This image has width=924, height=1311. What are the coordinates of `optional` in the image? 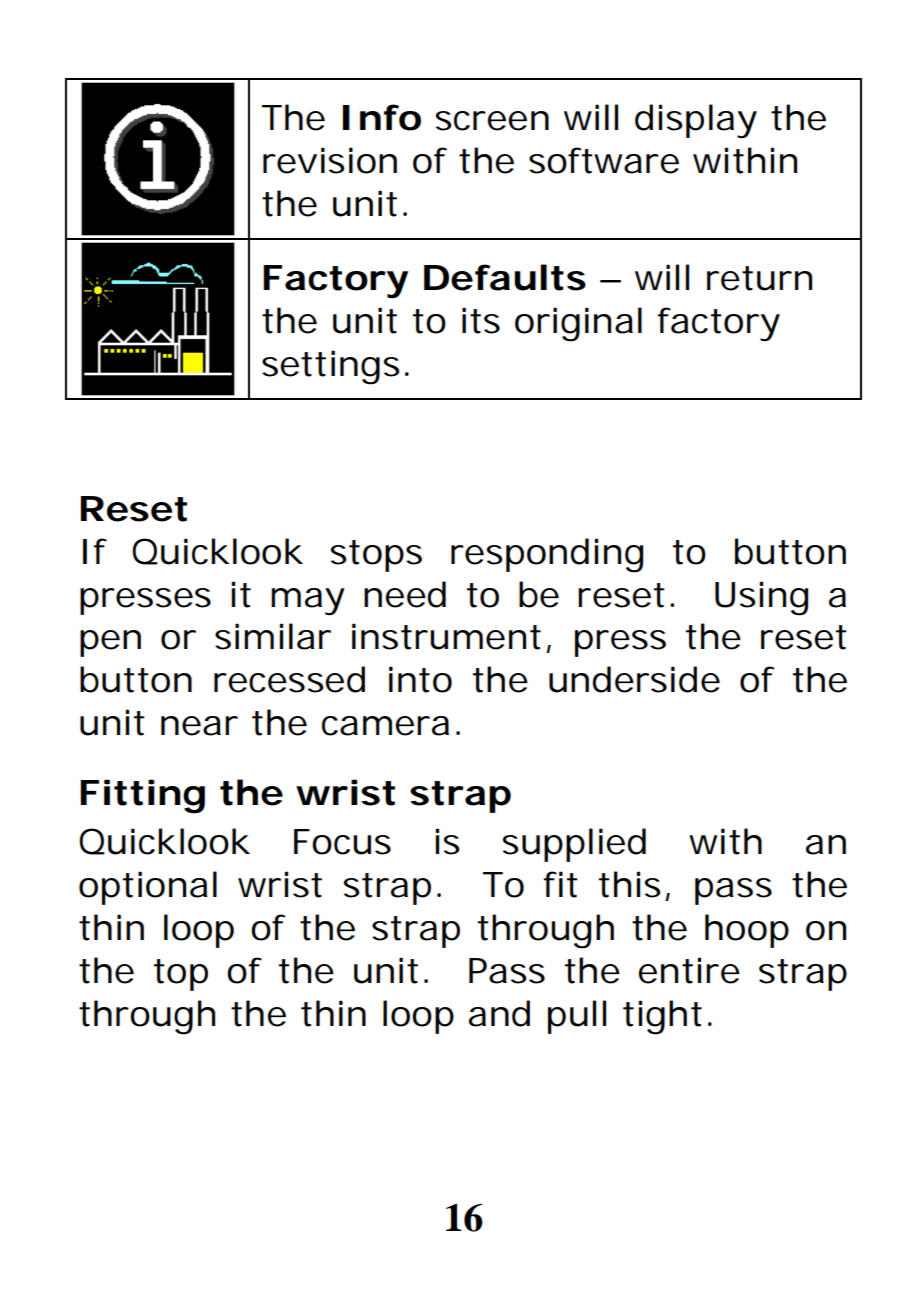 It's located at (148, 888).
